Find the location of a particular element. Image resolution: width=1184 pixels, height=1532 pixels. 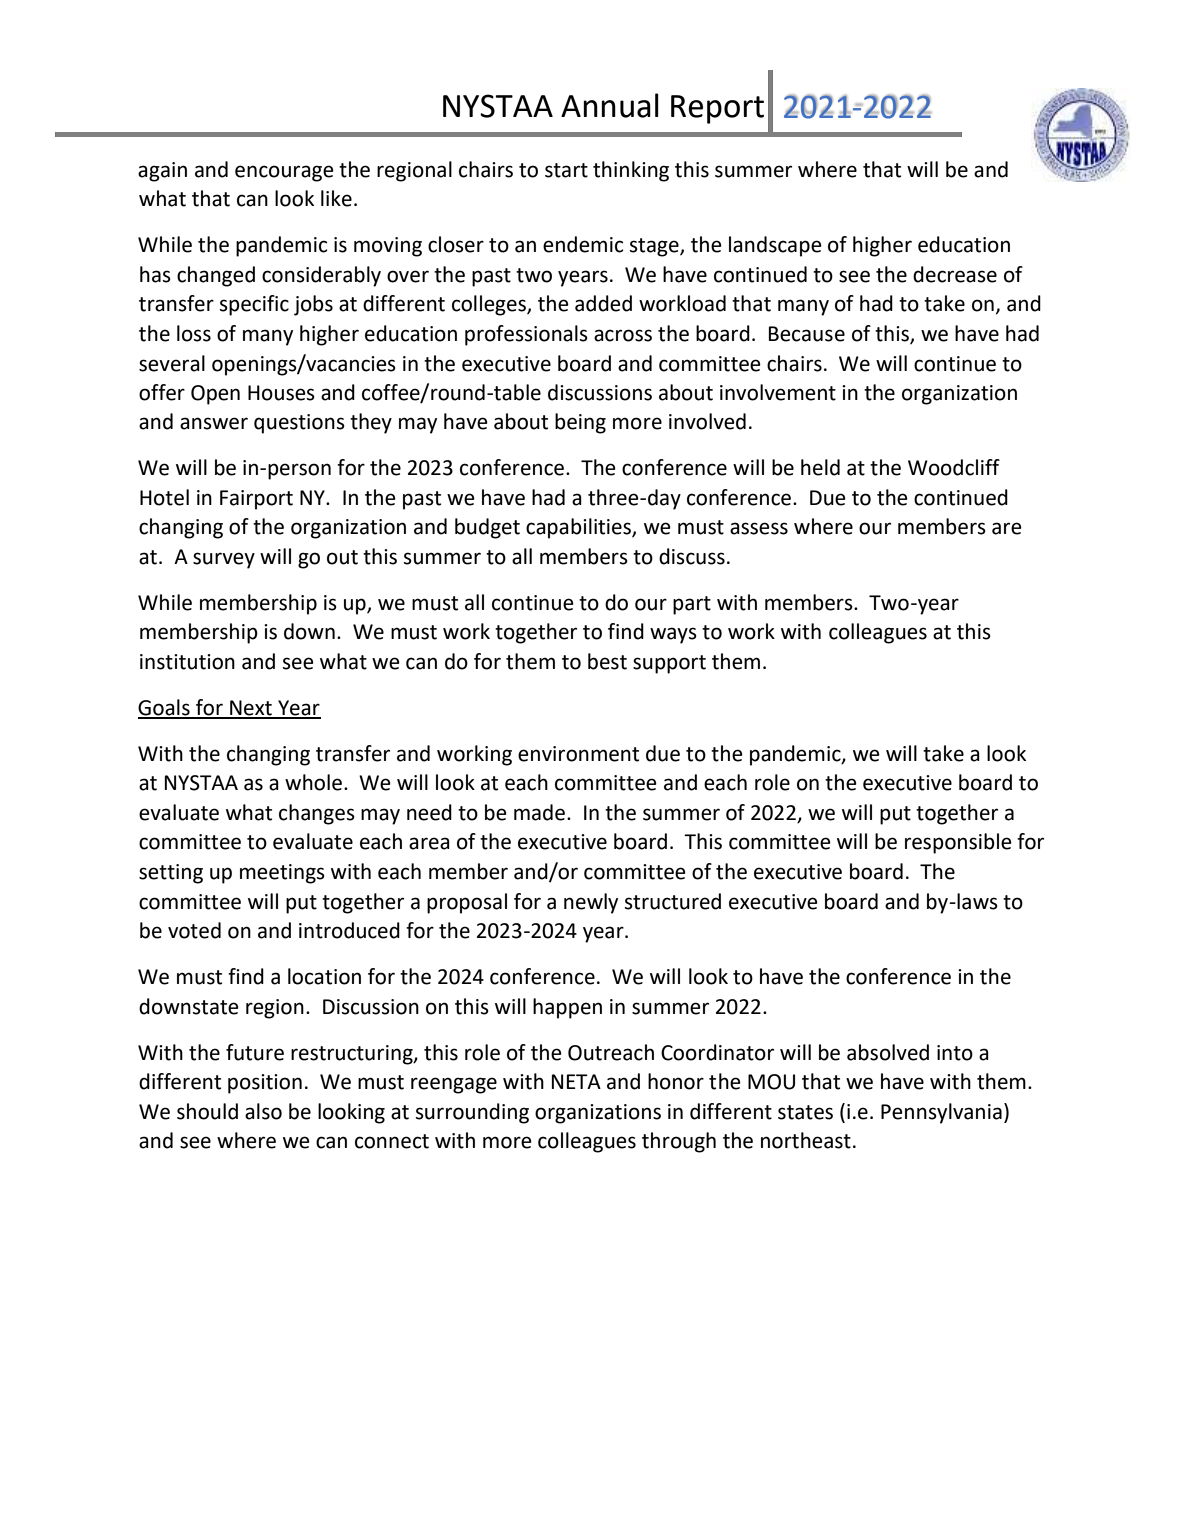

institution is located at coordinates (187, 662).
